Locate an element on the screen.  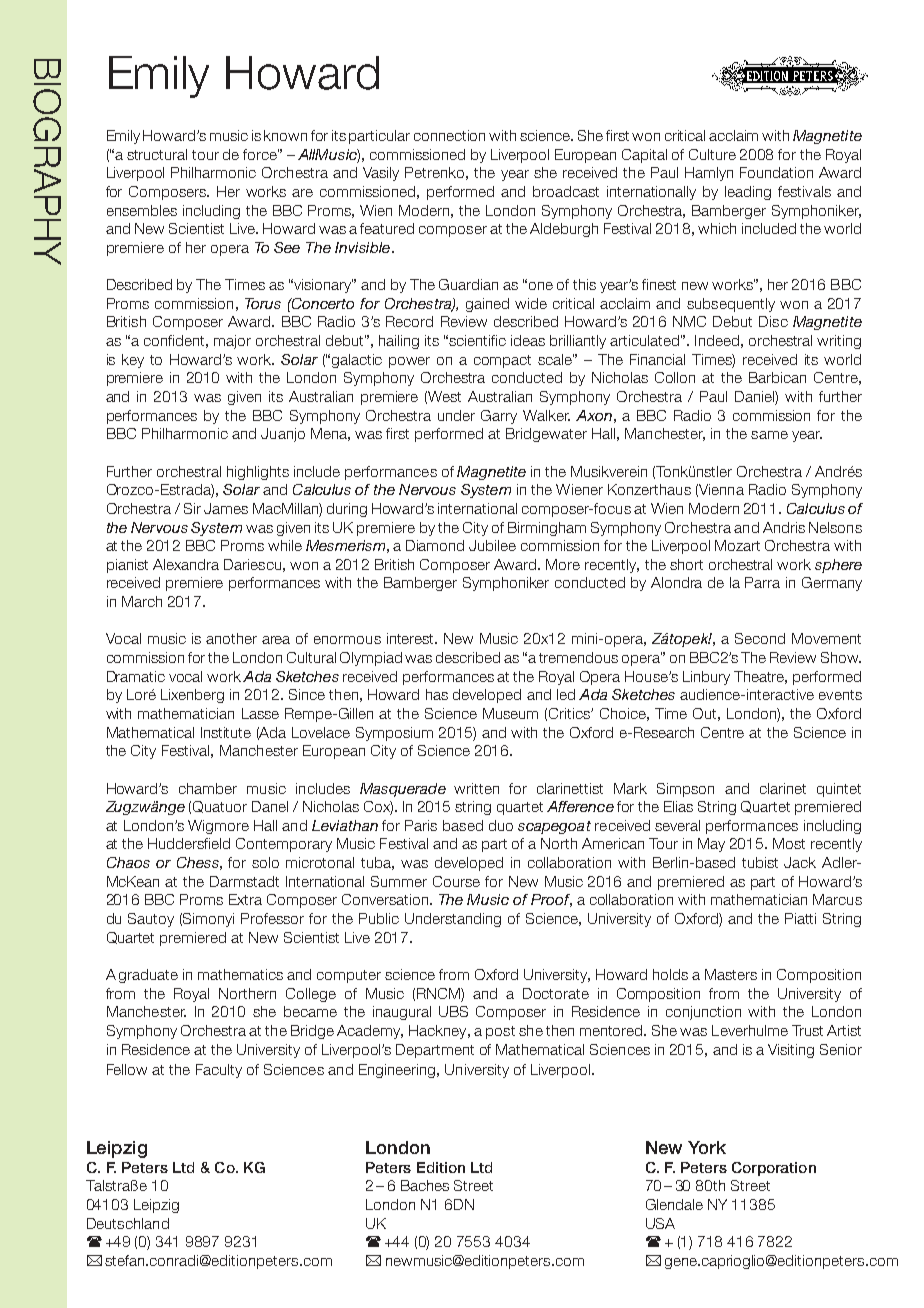
written is located at coordinates (476, 788).
